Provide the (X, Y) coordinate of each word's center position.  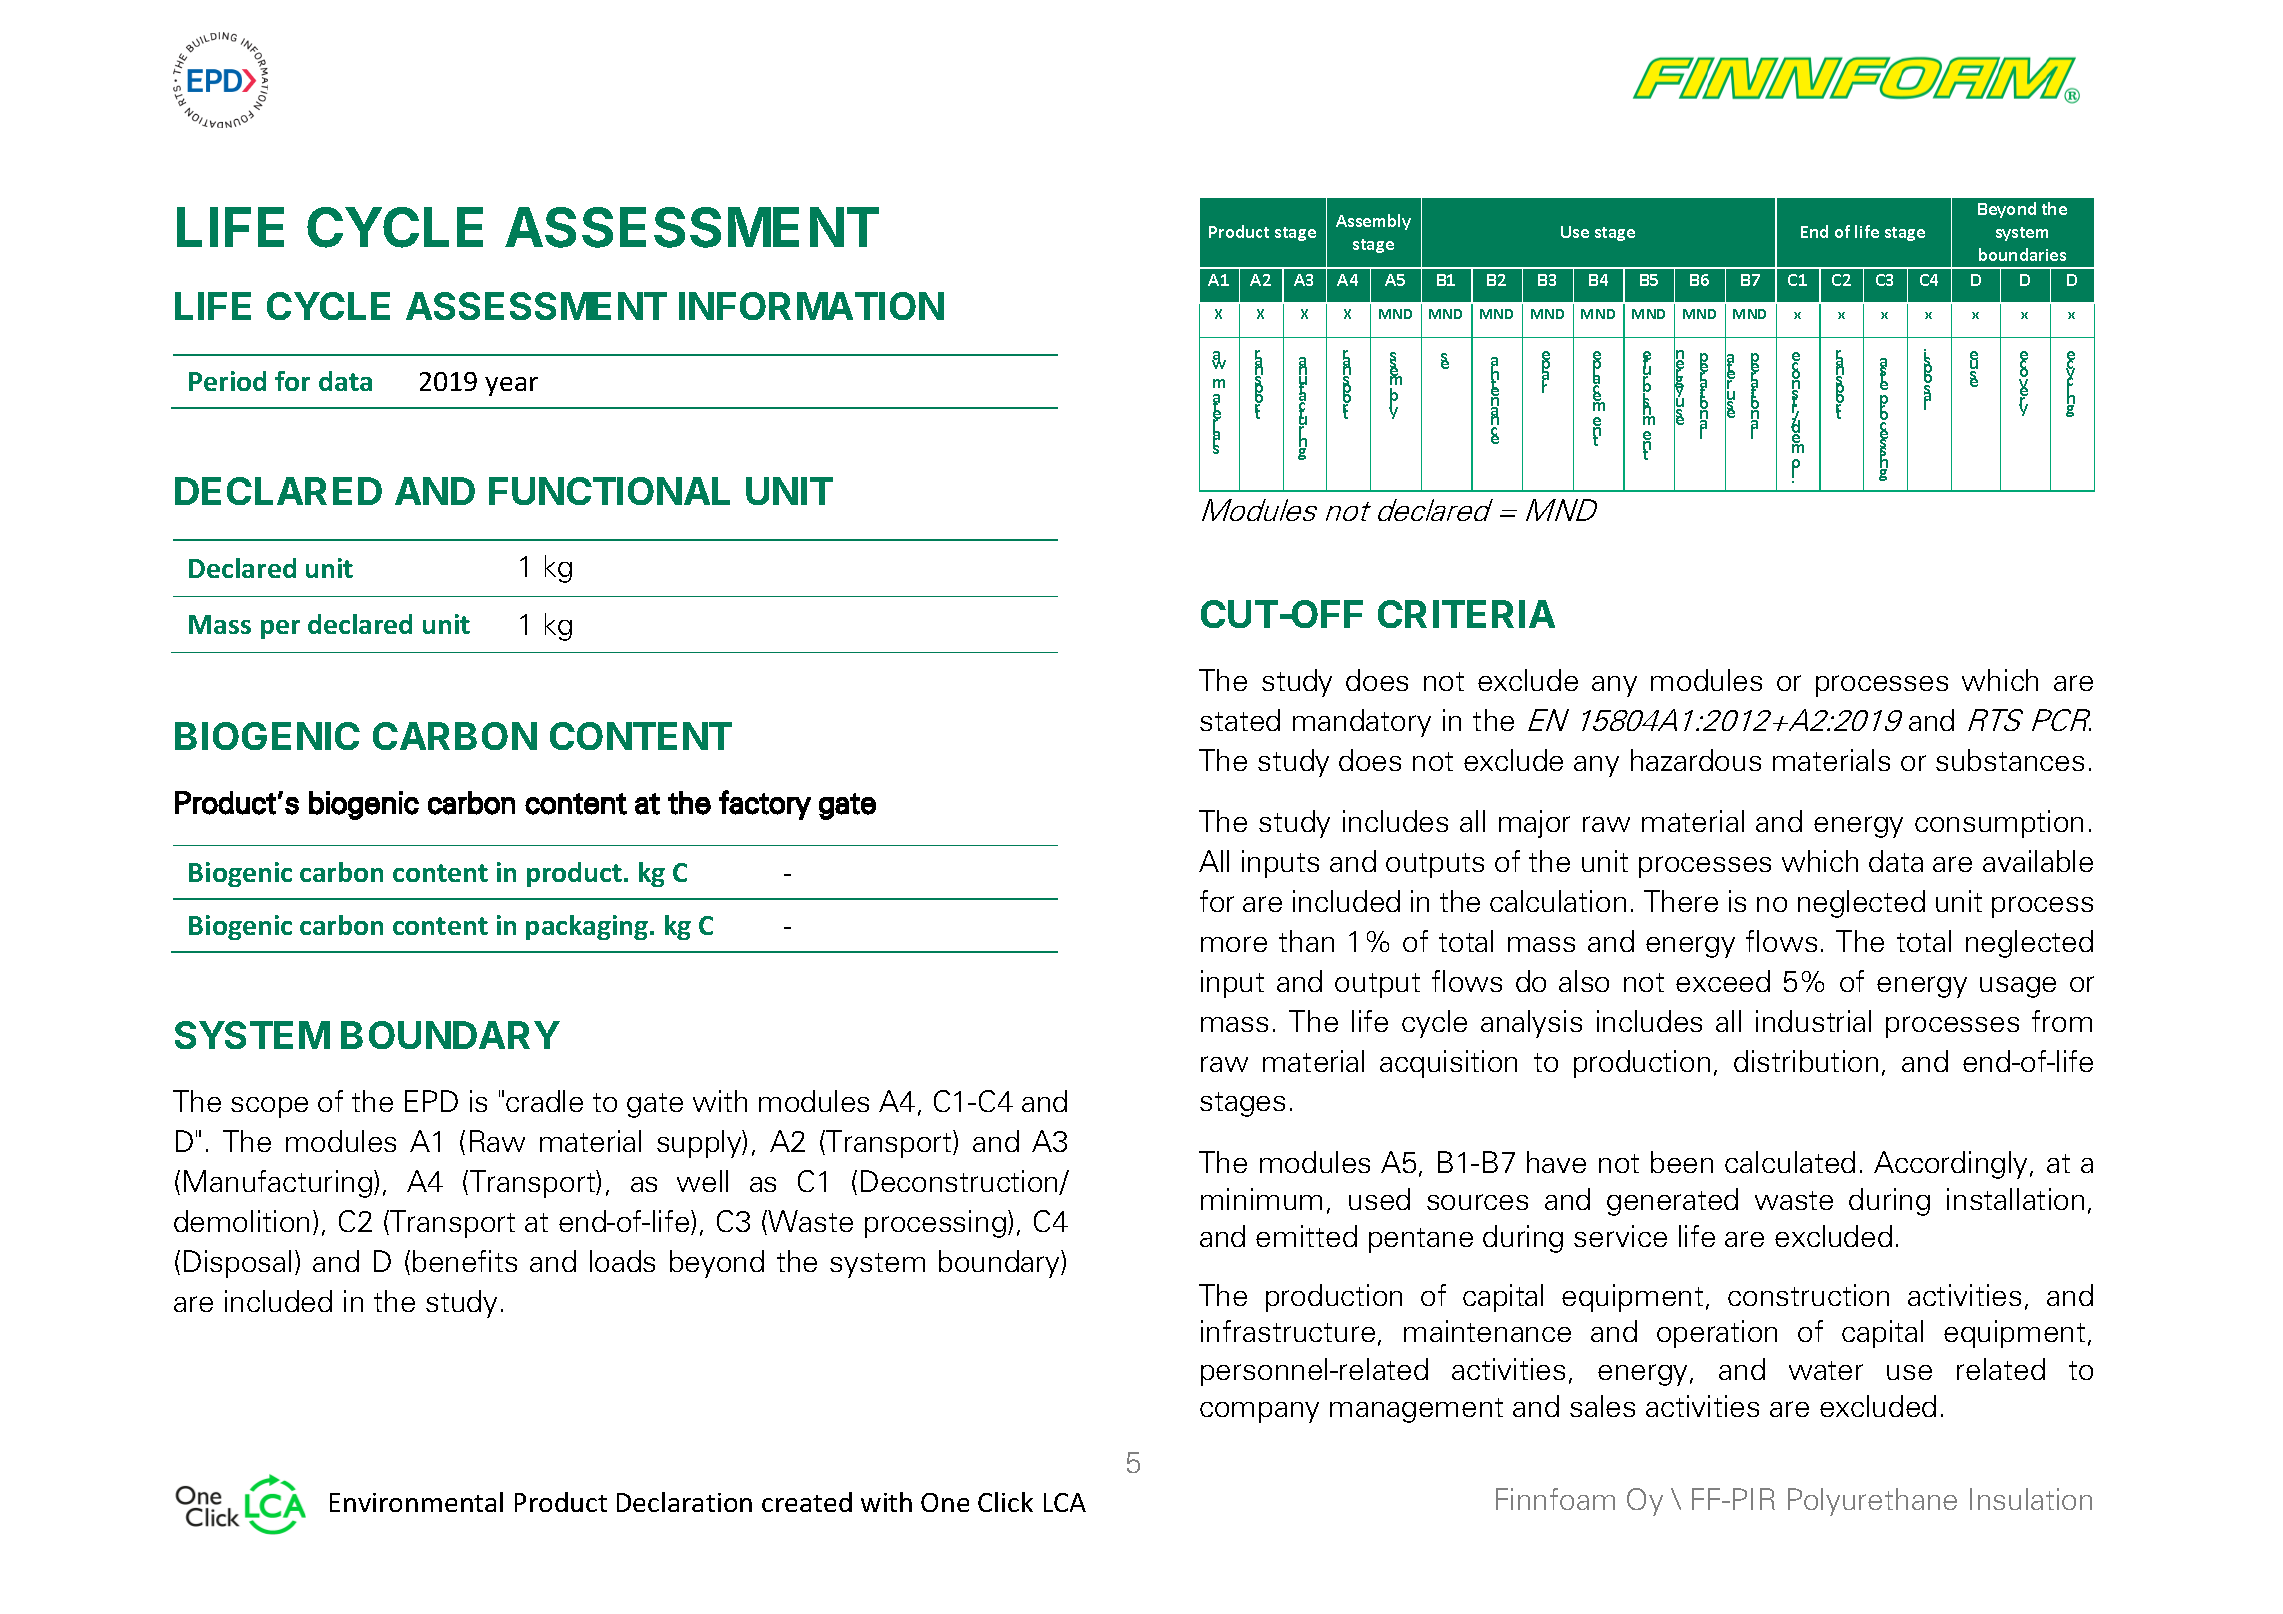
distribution (1806, 1061)
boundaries (2022, 254)
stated (1240, 720)
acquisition (1448, 1064)
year (511, 386)
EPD (431, 1101)
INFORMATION (811, 306)
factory (765, 805)
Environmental (416, 1502)
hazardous (1696, 760)
